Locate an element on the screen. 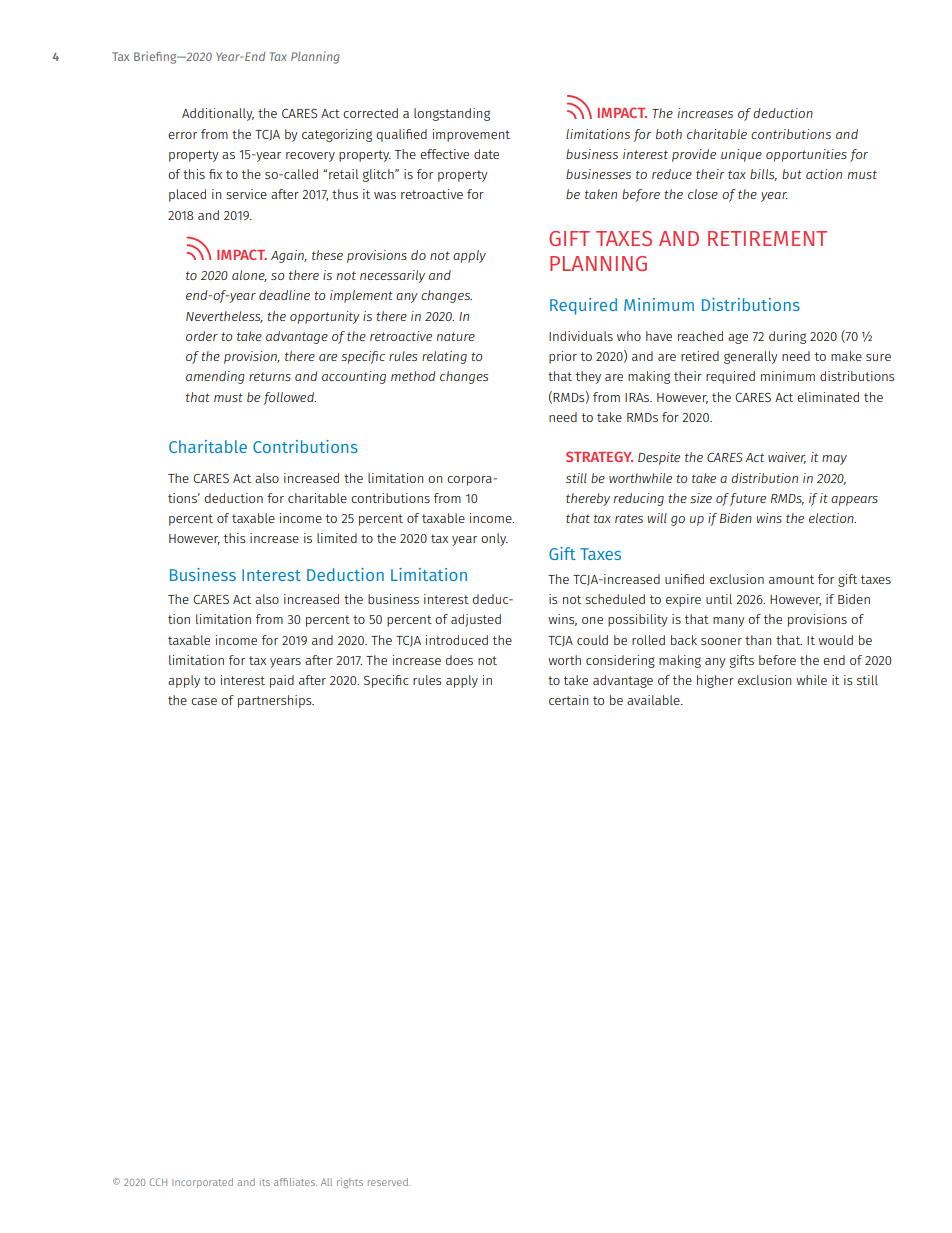 Image resolution: width=952 pixels, height=1233 pixels. opportunities is located at coordinates (806, 155).
